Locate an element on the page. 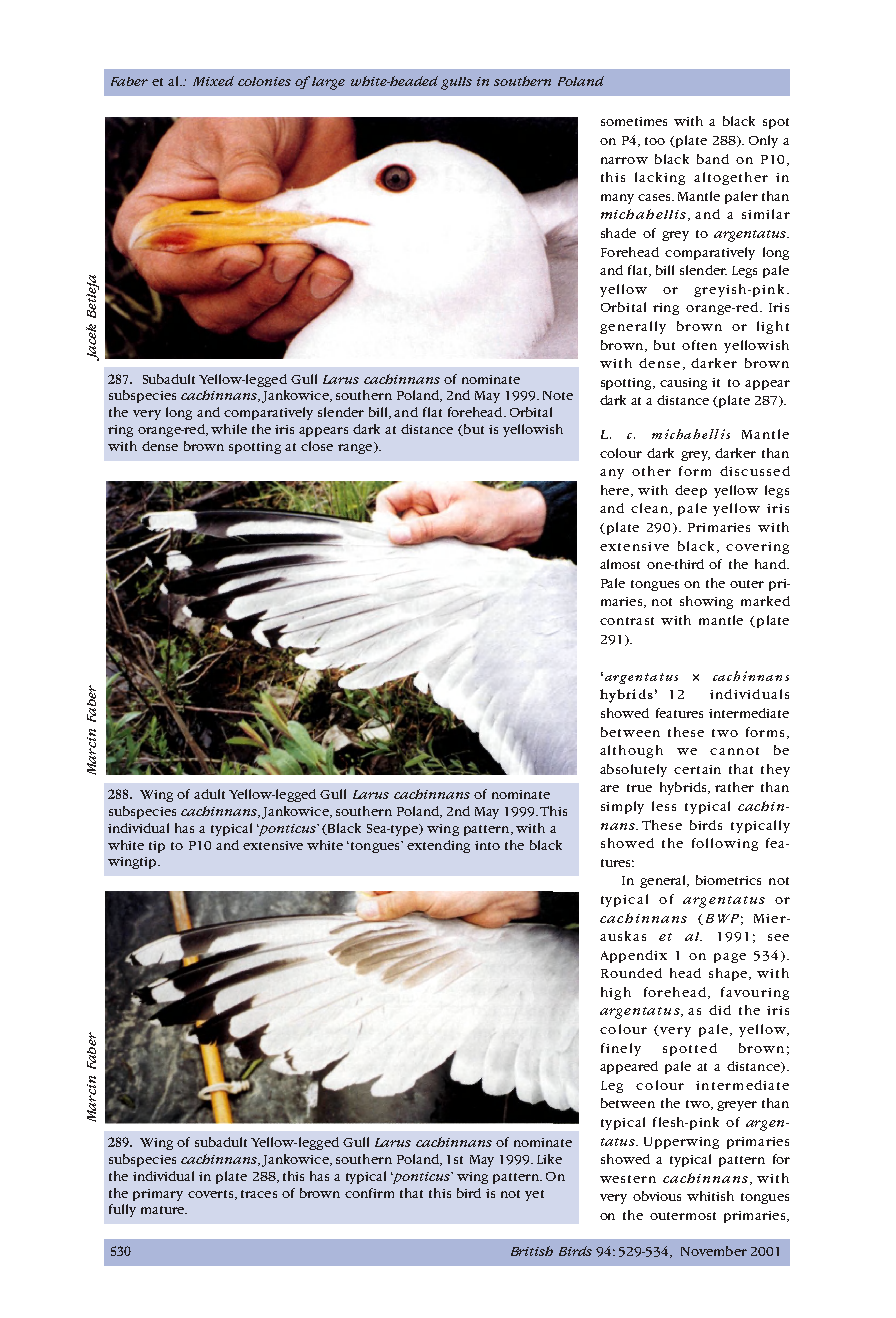  clean is located at coordinates (651, 509).
